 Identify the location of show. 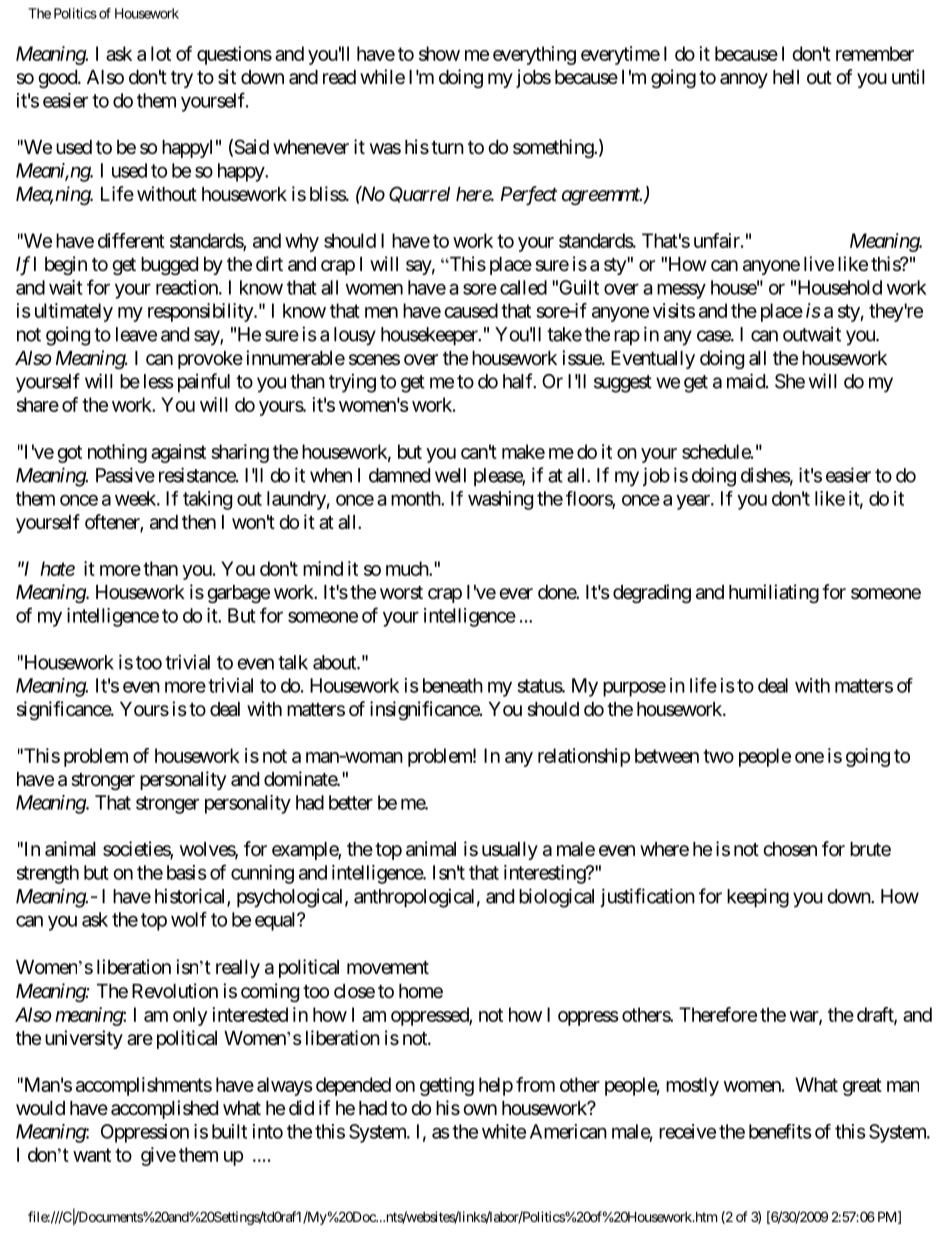
(439, 53).
